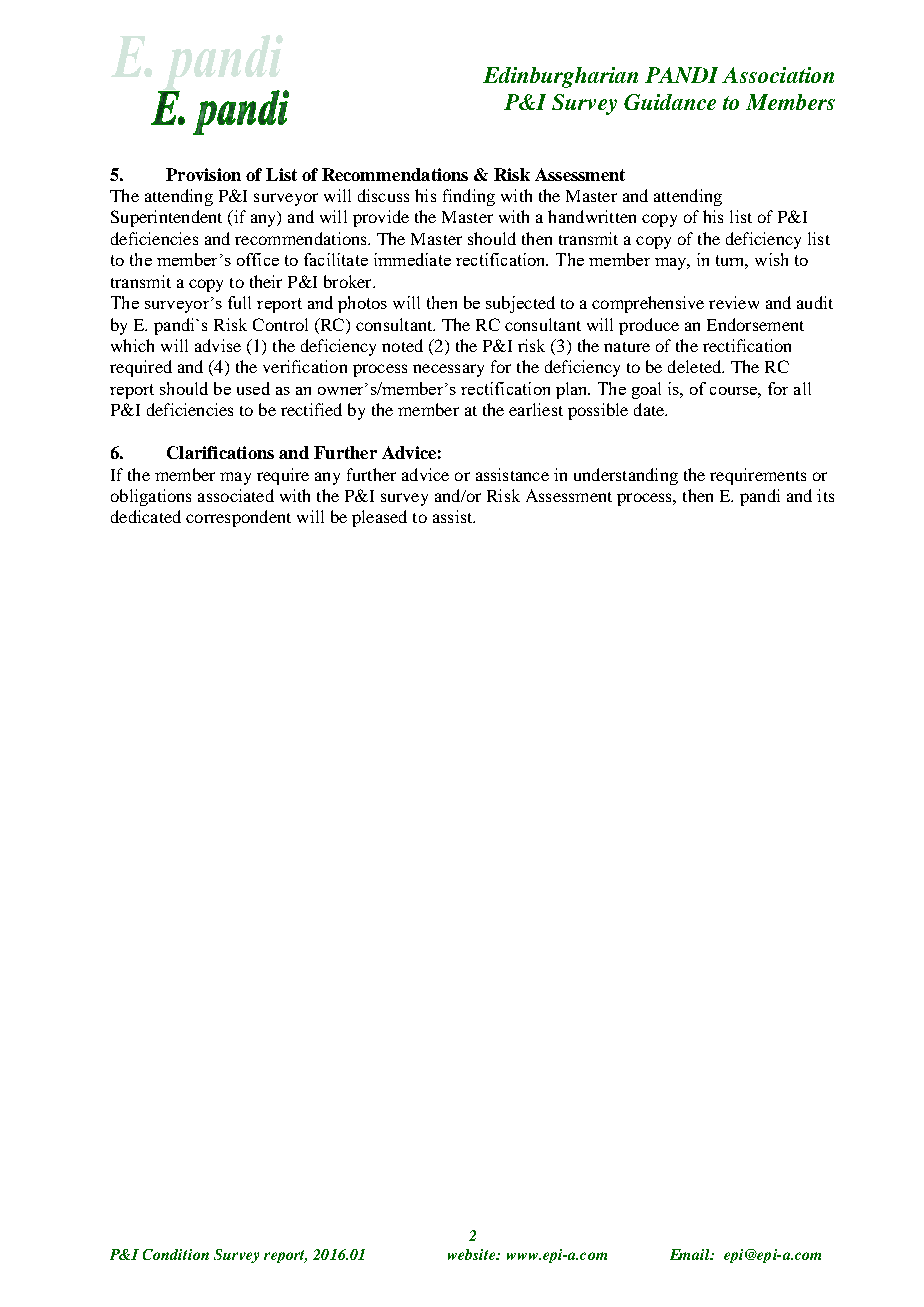 The image size is (924, 1307). I want to click on deleted, so click(696, 366).
